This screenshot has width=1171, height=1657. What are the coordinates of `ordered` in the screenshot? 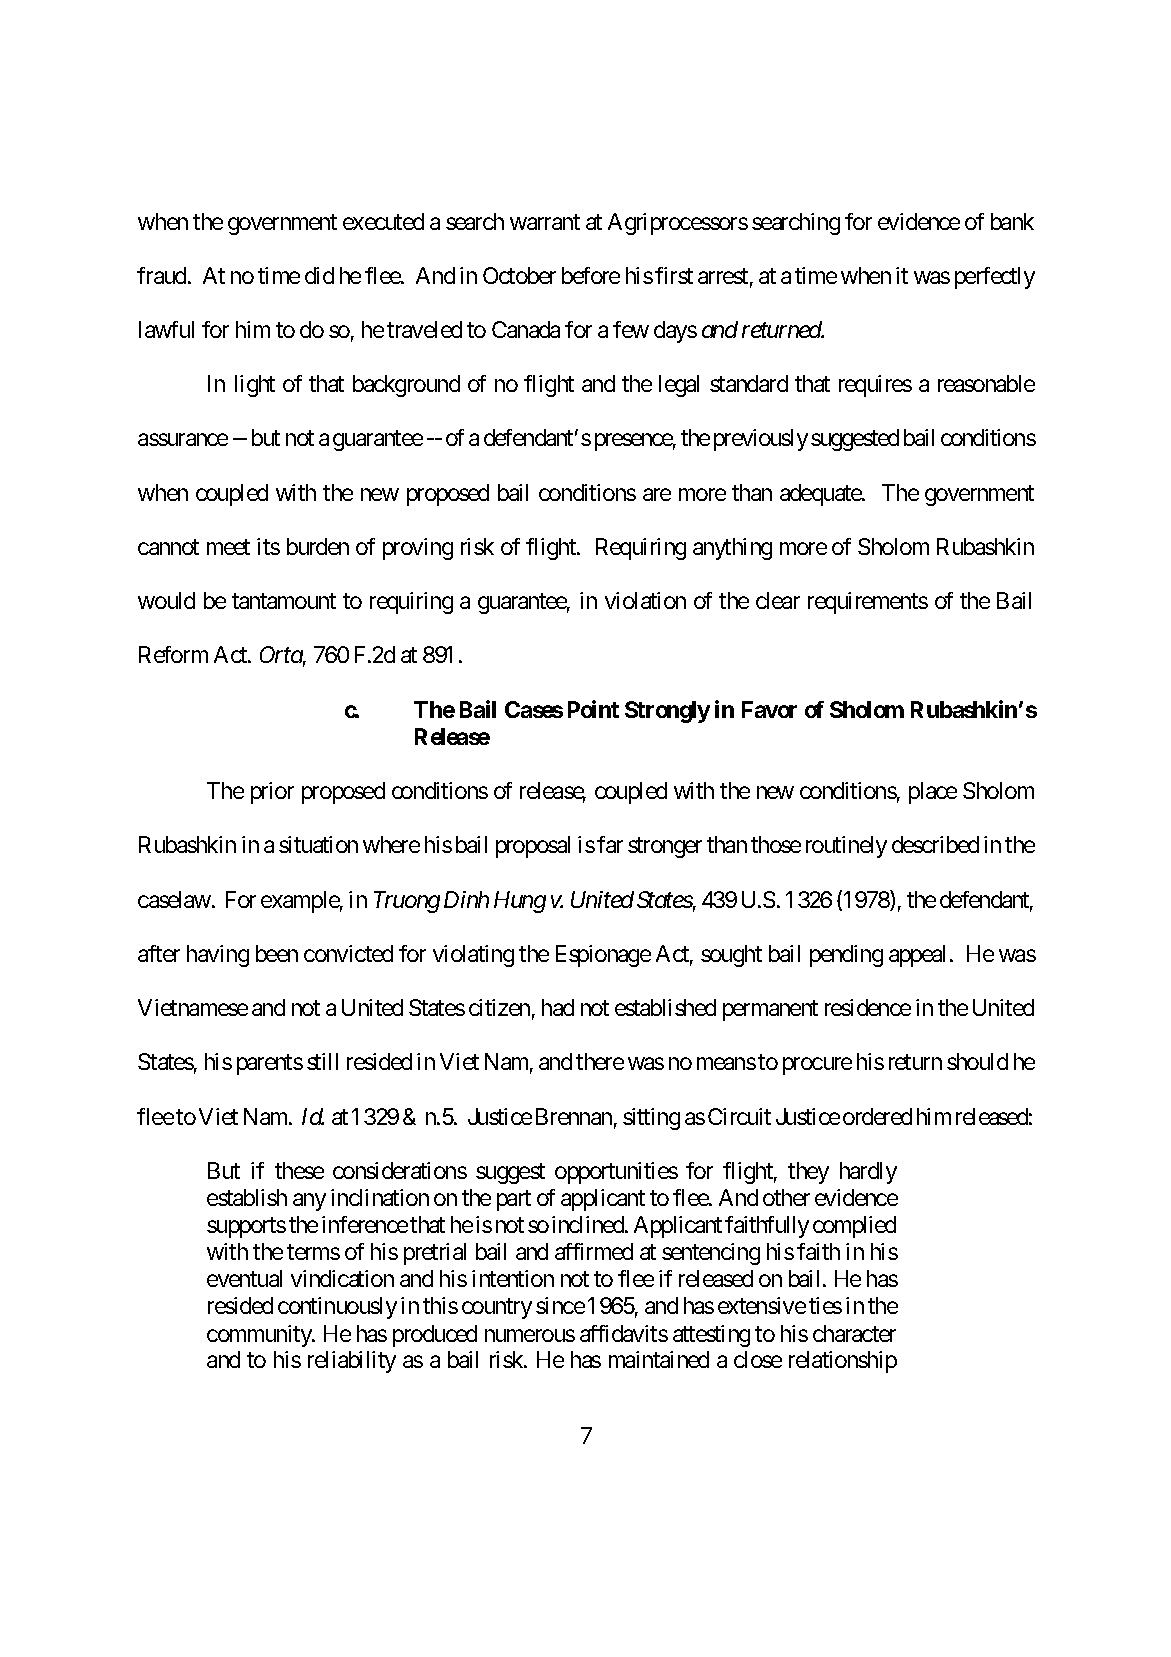 It's located at (877, 1116).
